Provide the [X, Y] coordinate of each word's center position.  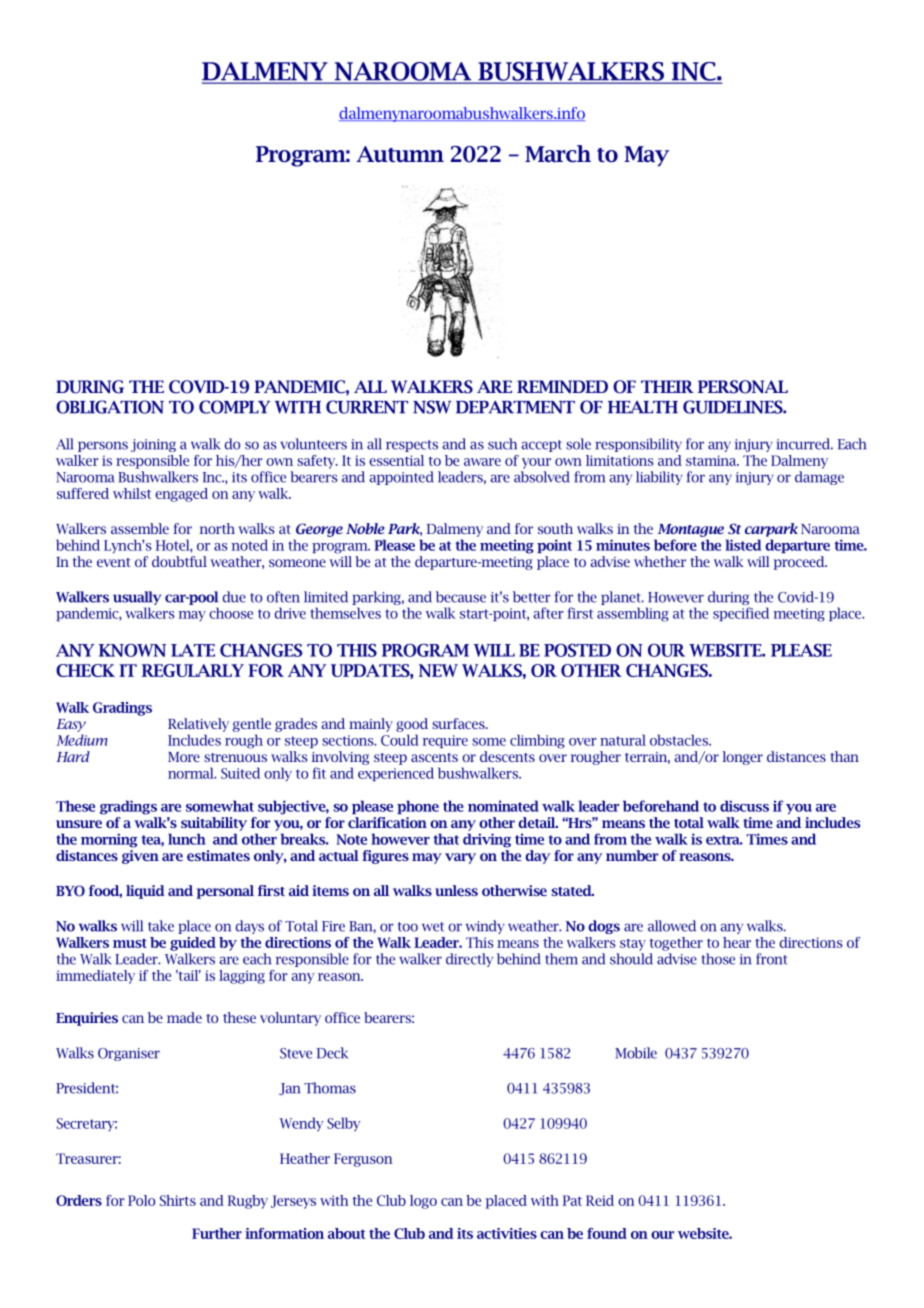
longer [743, 758]
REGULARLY [193, 670]
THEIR [667, 386]
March [558, 154]
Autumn [400, 154]
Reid [600, 1200]
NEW [438, 670]
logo [423, 1202]
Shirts [178, 1200]
